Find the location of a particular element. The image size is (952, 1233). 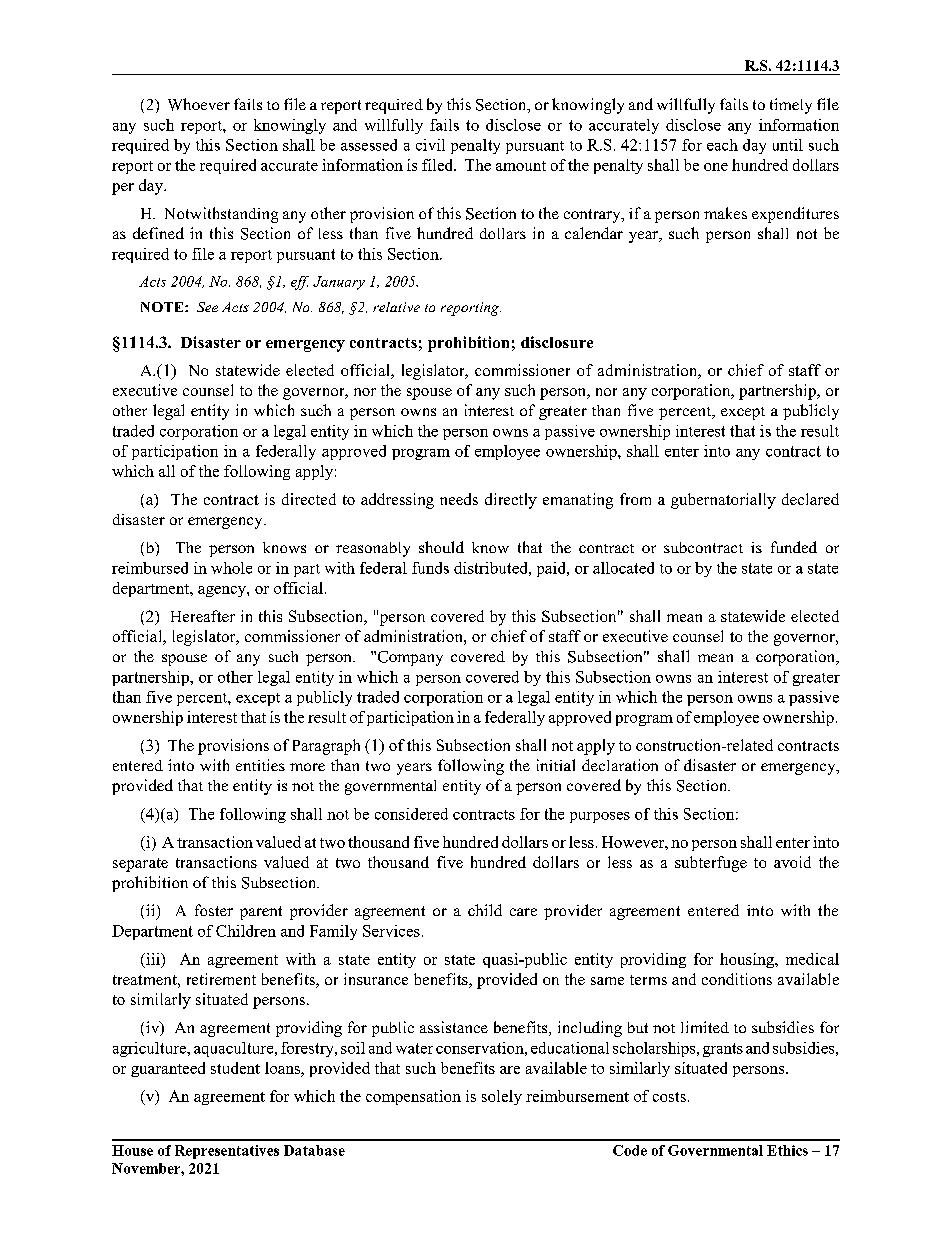

funded is located at coordinates (794, 547).
